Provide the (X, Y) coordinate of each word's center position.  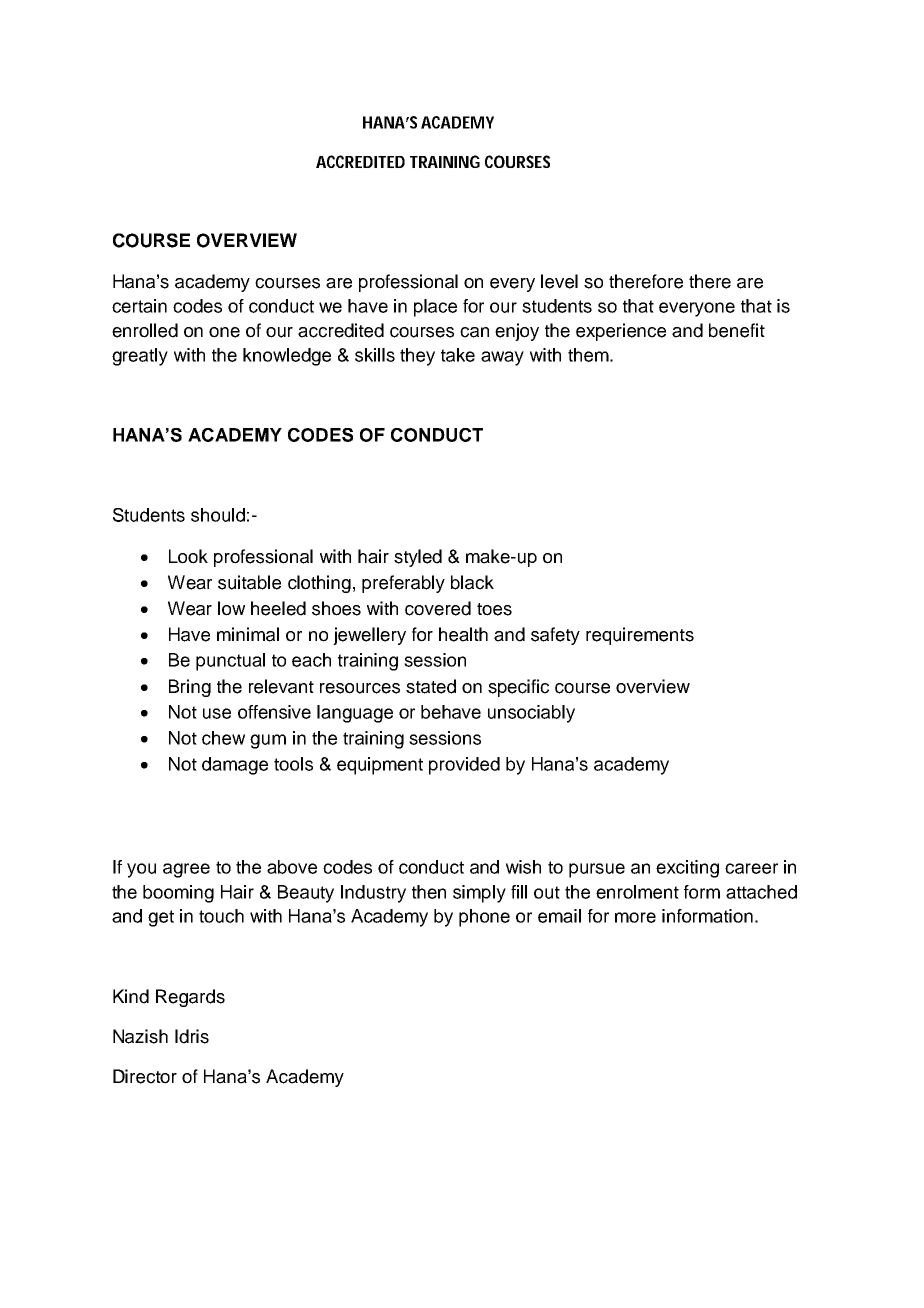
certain (139, 306)
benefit (737, 330)
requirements (640, 636)
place (435, 308)
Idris (192, 1036)
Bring (190, 688)
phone (484, 918)
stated (431, 686)
